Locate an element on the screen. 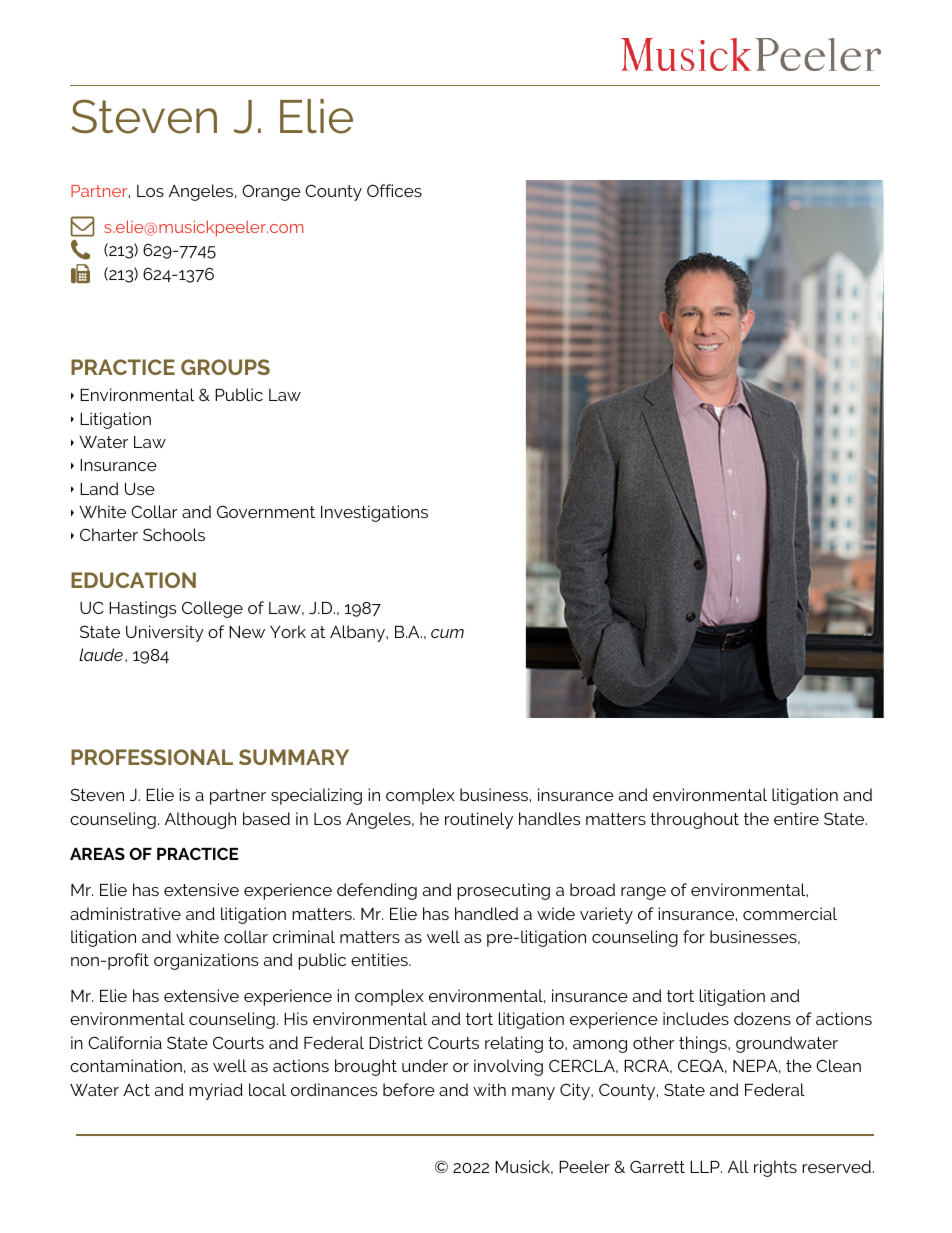 The width and height of the screenshot is (952, 1233). University is located at coordinates (165, 633).
